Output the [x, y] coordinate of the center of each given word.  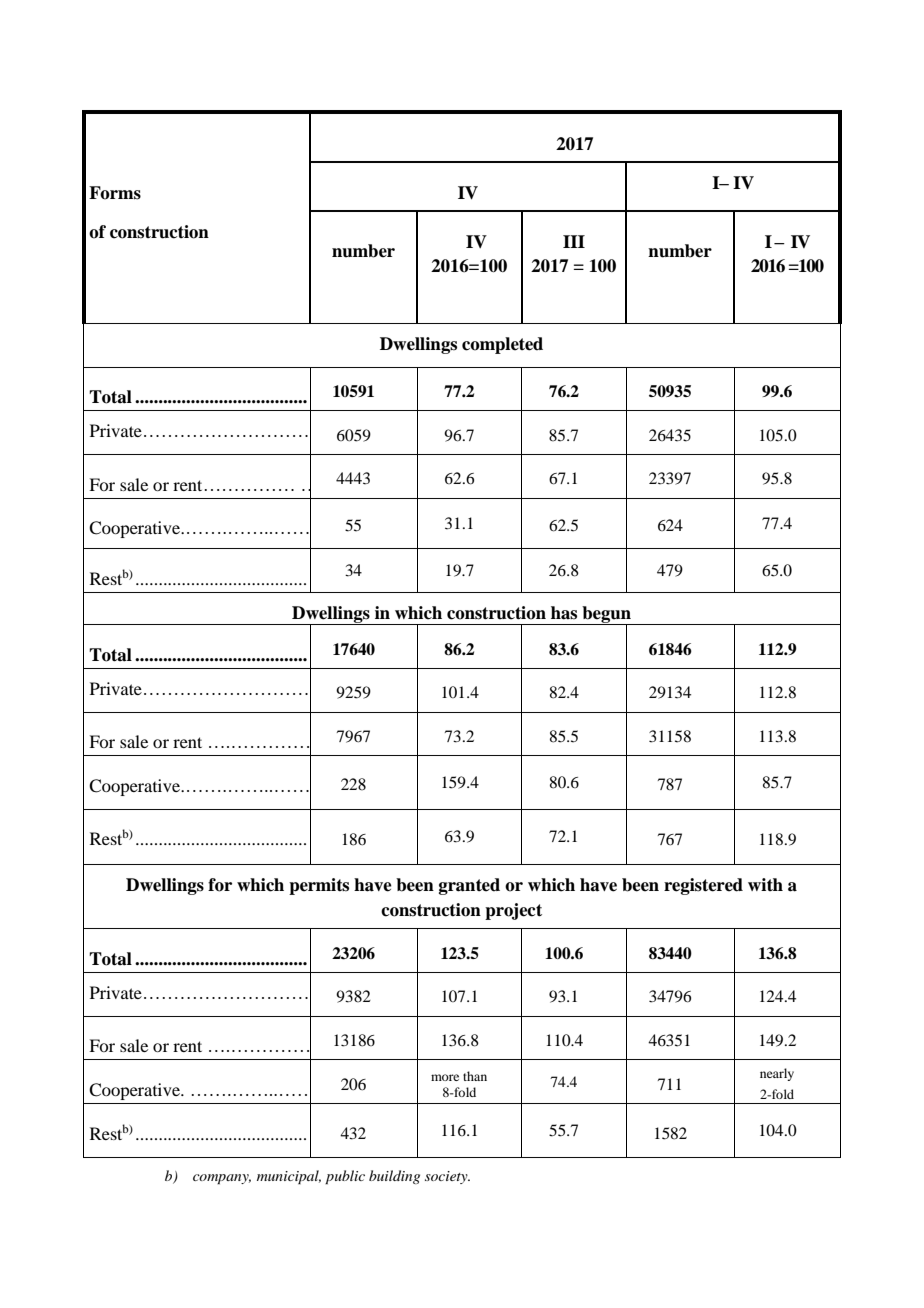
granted [469, 886]
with [765, 884]
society [447, 1177]
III [574, 241]
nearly [777, 1074]
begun [606, 616]
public [345, 1177]
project [513, 911]
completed [502, 345]
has [564, 613]
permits [319, 886]
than [475, 1076]
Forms [115, 193]
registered [703, 886]
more [445, 1077]
